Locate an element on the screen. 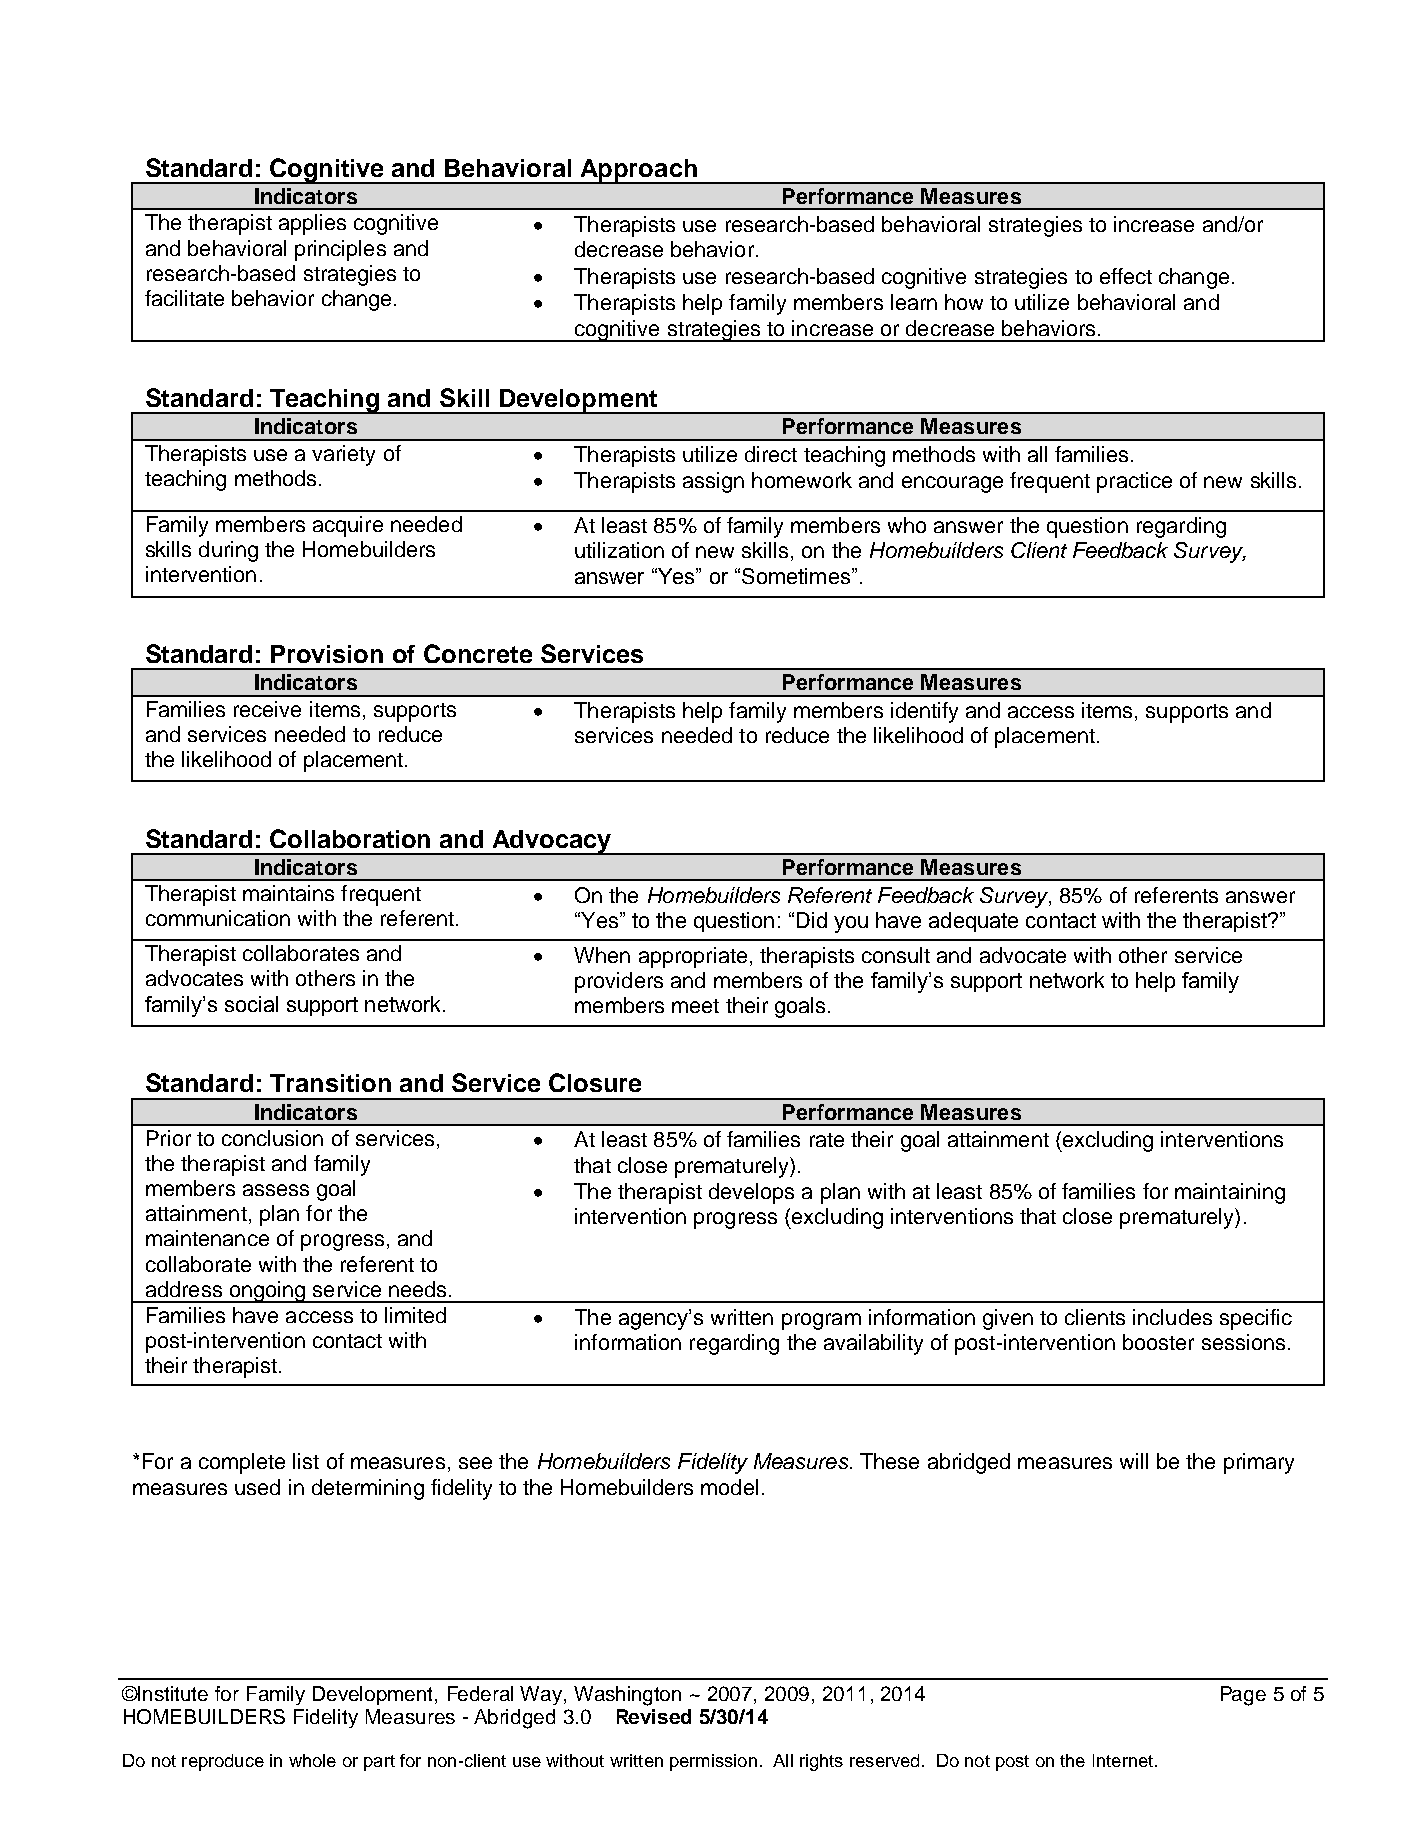 The height and width of the screenshot is (1821, 1407). Sometimes is located at coordinates (796, 576).
